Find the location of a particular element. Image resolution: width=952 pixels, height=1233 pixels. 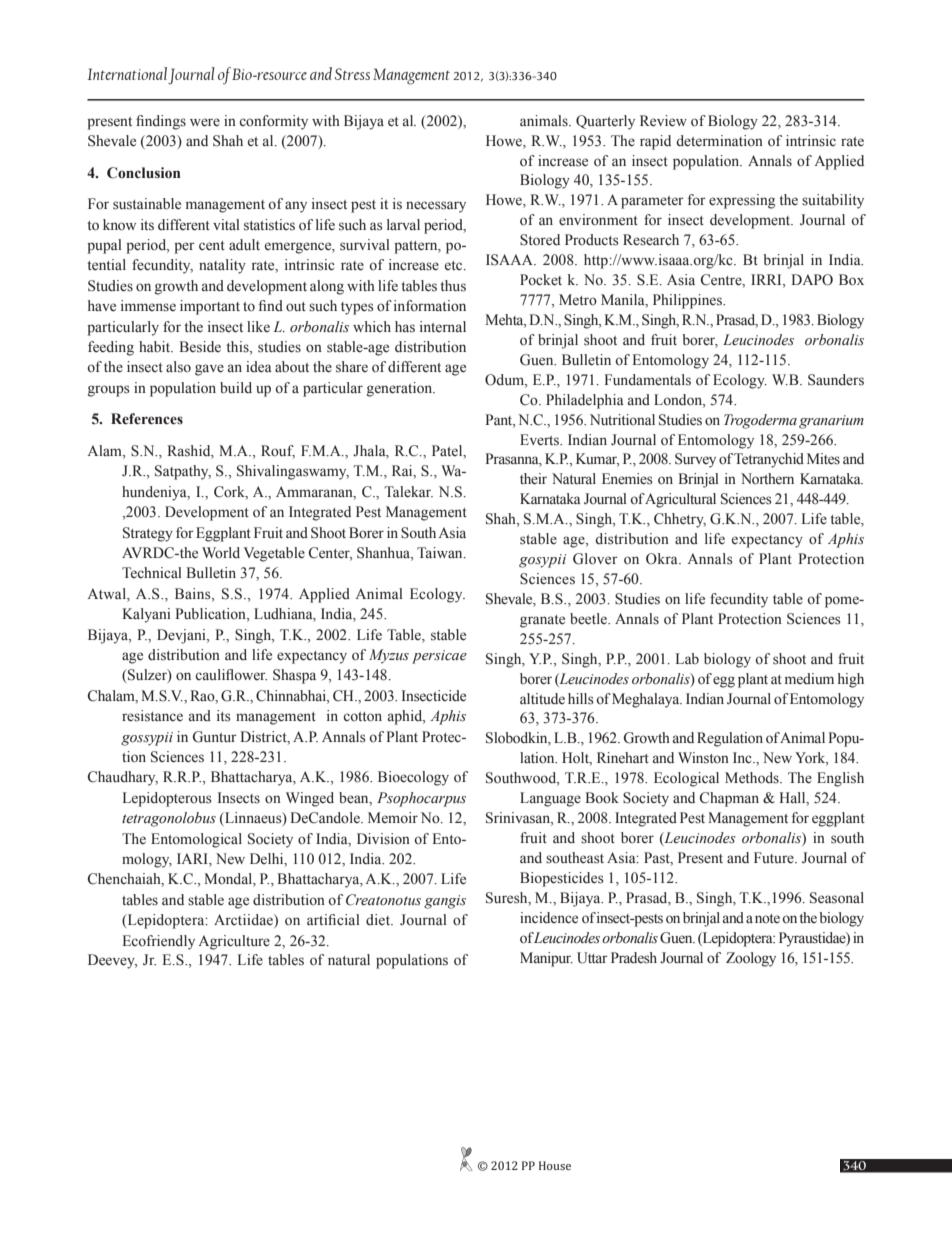

incidence is located at coordinates (549, 918).
